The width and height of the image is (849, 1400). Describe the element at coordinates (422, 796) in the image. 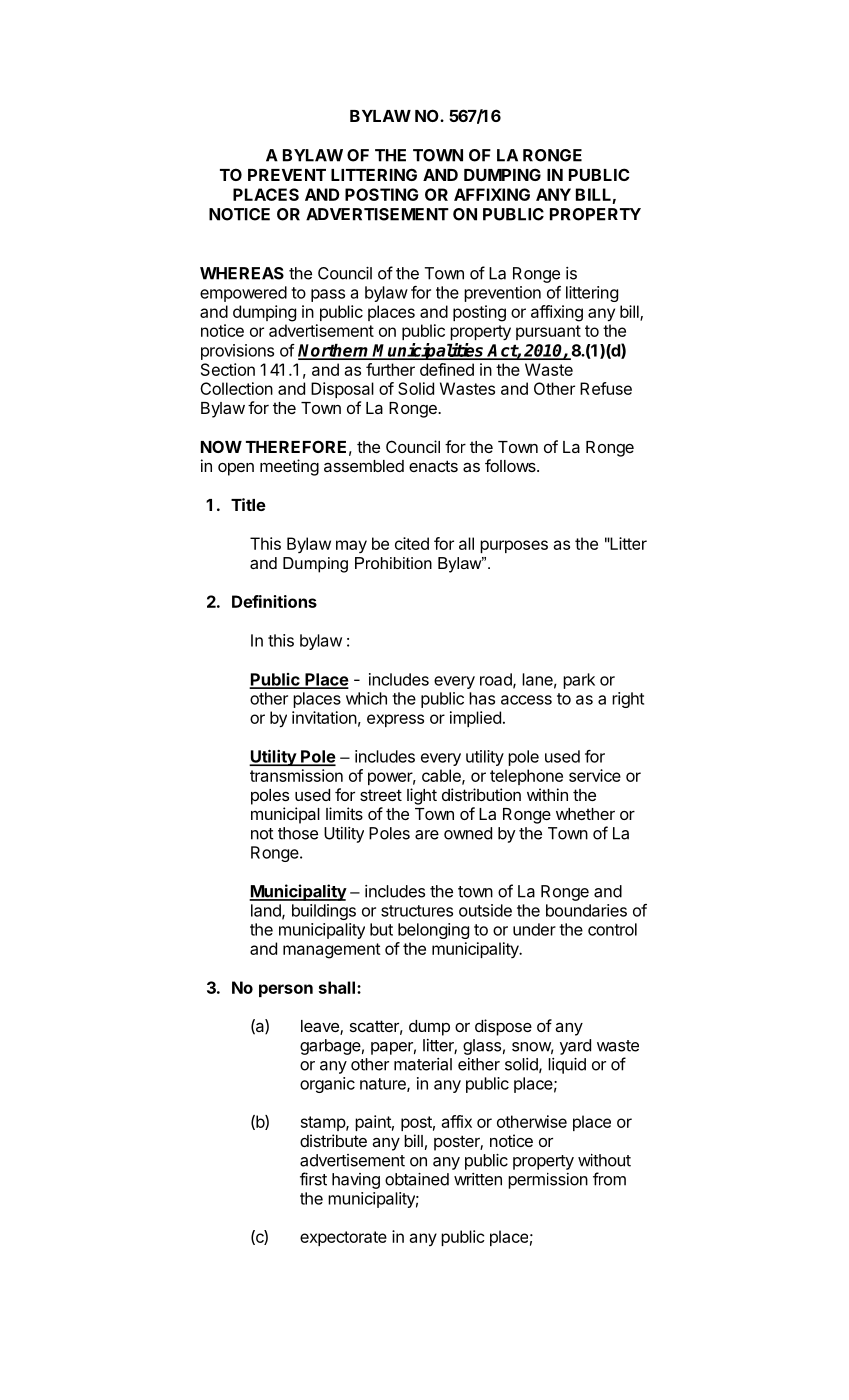

I see `light` at that location.
